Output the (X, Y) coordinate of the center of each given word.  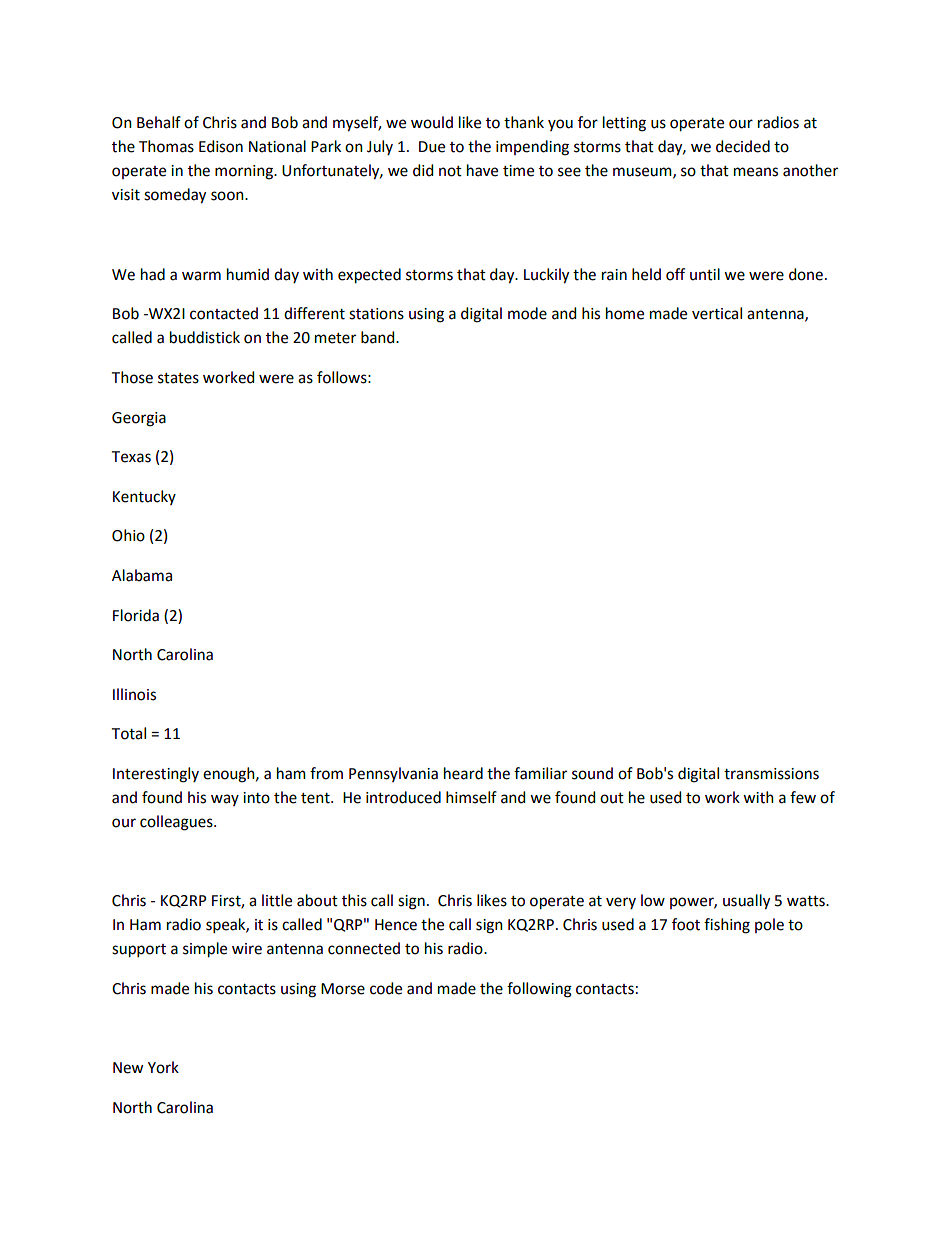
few (803, 797)
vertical (717, 313)
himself (471, 797)
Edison (221, 146)
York (163, 1067)
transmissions (771, 774)
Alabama (142, 575)
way (225, 800)
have (482, 170)
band (379, 337)
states (178, 378)
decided (743, 146)
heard (463, 773)
